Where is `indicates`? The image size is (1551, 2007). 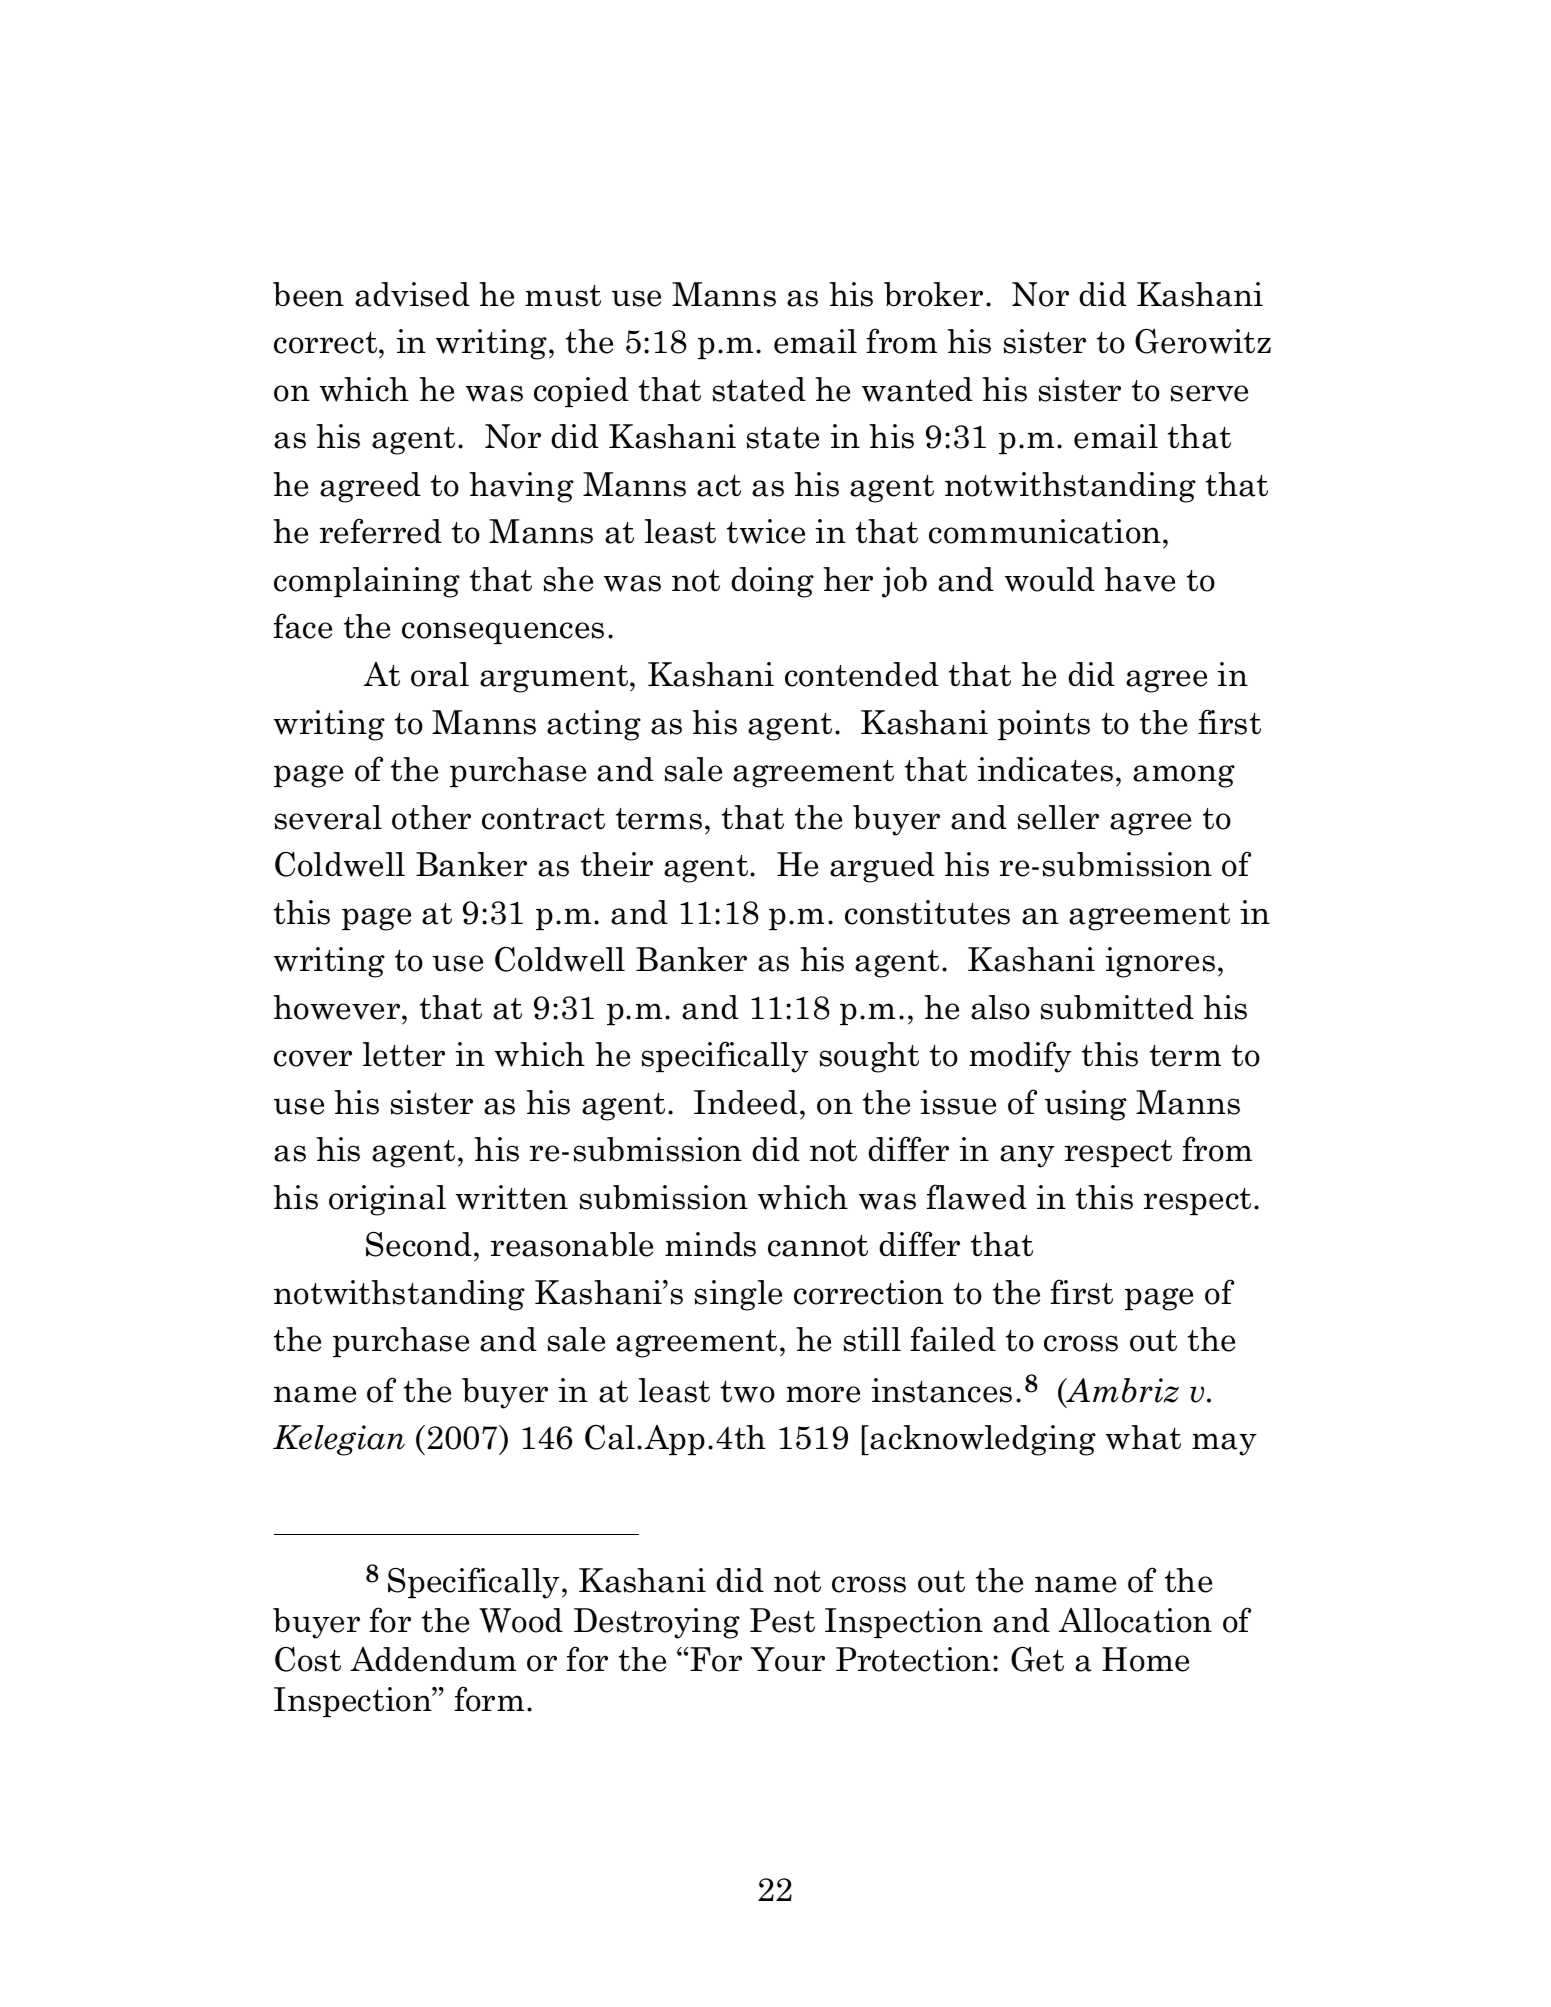 indicates is located at coordinates (1045, 769).
